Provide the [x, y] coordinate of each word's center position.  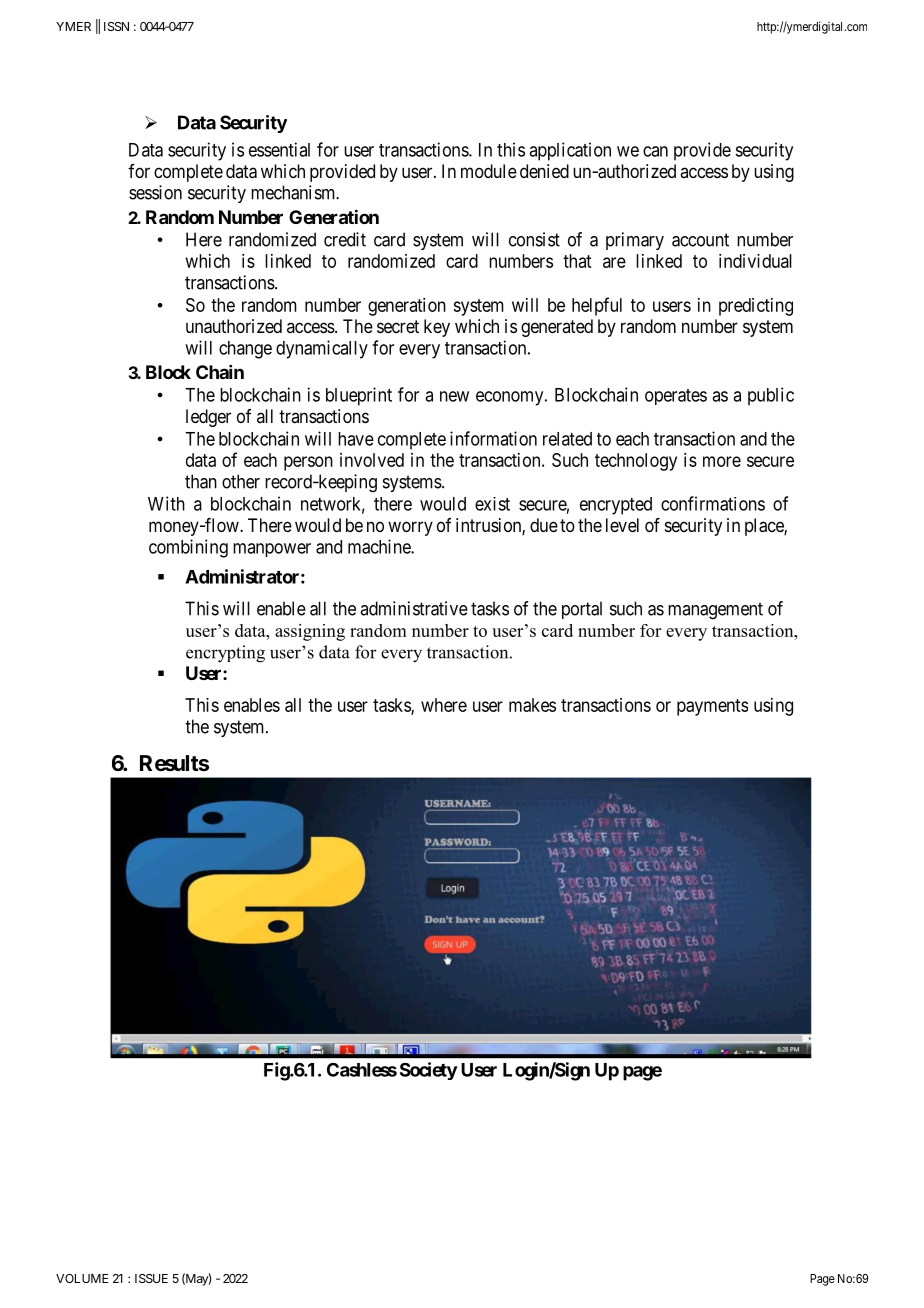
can [655, 151]
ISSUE [151, 1278]
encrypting [225, 654]
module [489, 171]
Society [429, 1071]
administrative [414, 608]
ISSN [116, 26]
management [715, 611]
